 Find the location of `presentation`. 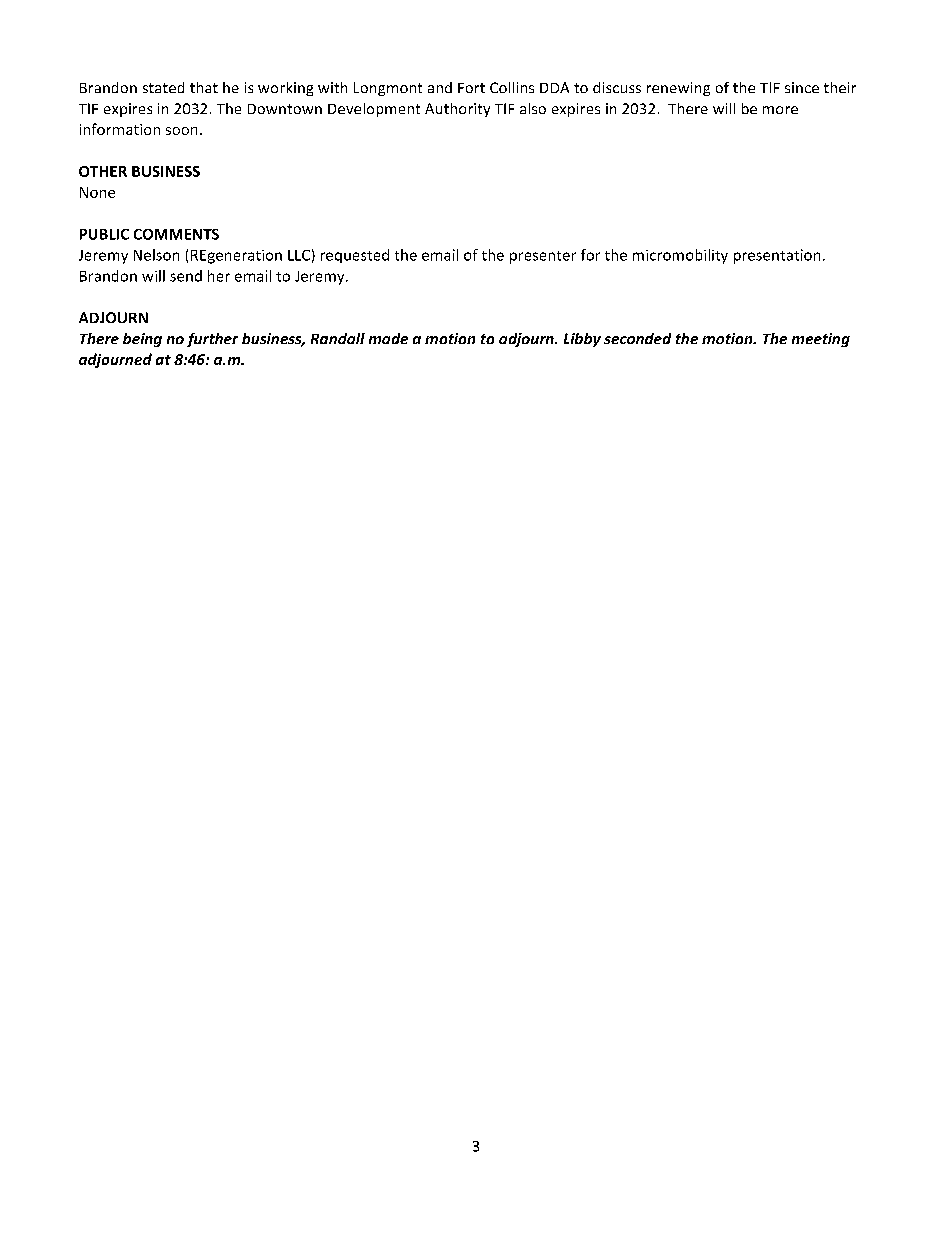

presentation is located at coordinates (777, 256).
